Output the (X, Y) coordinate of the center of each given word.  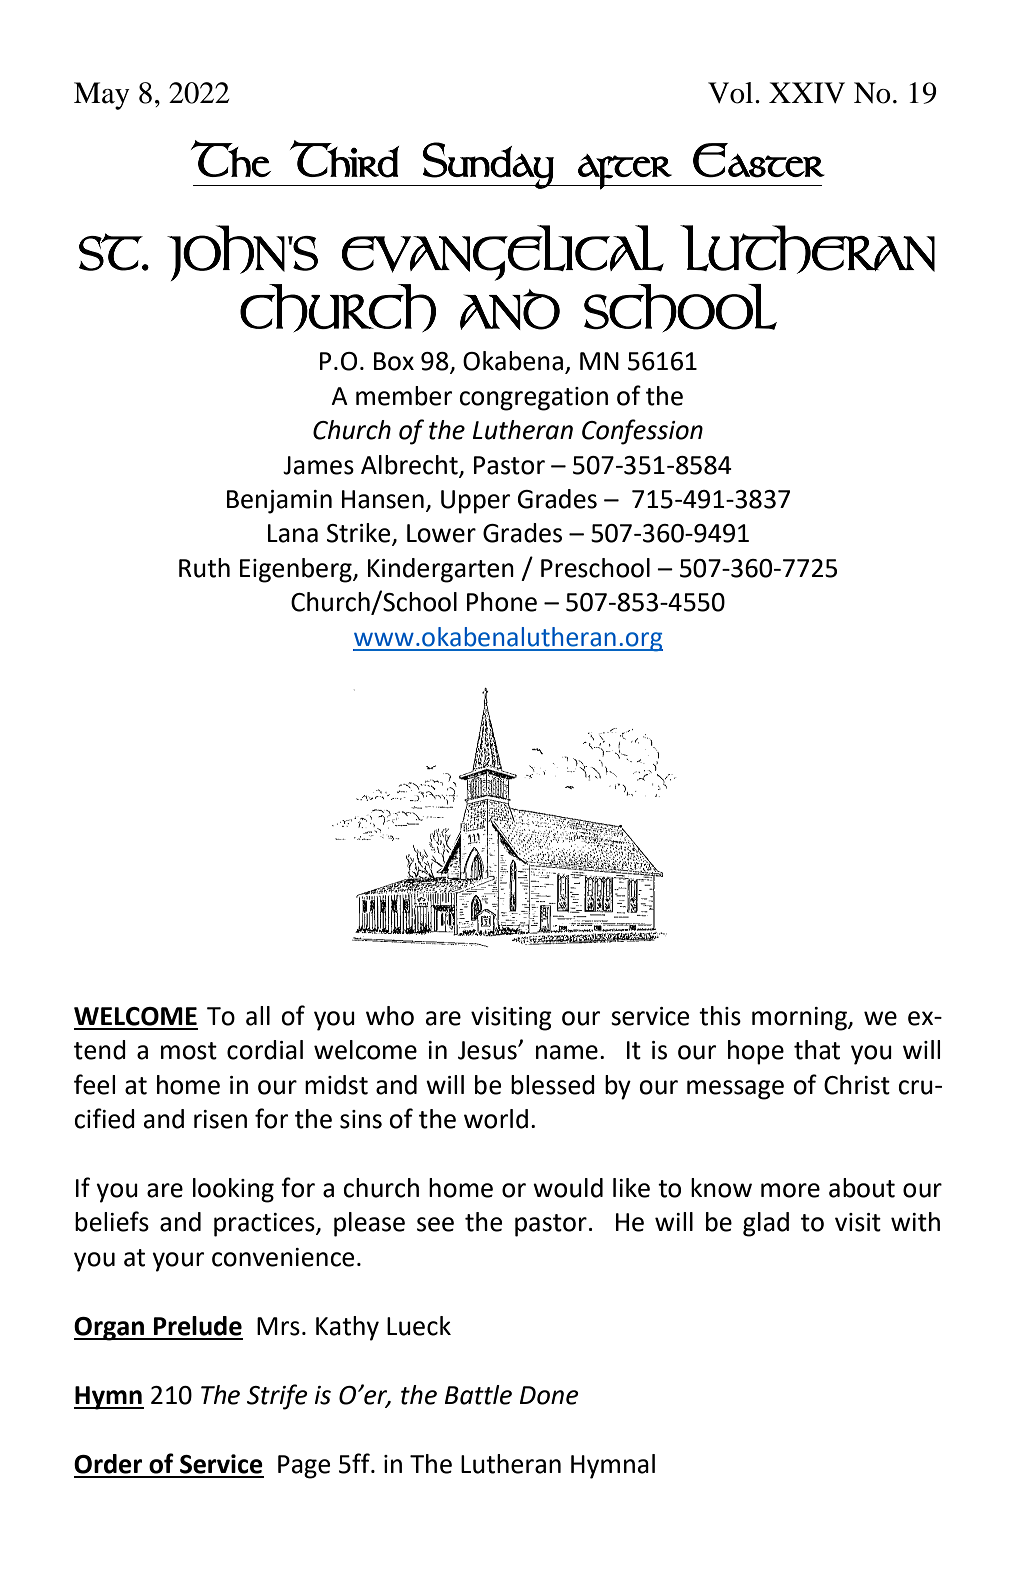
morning (800, 1019)
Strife (277, 1397)
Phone (502, 602)
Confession (642, 432)
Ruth (204, 568)
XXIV (807, 92)
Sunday (488, 165)
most (189, 1051)
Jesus (488, 1050)
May (102, 96)
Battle (478, 1395)
